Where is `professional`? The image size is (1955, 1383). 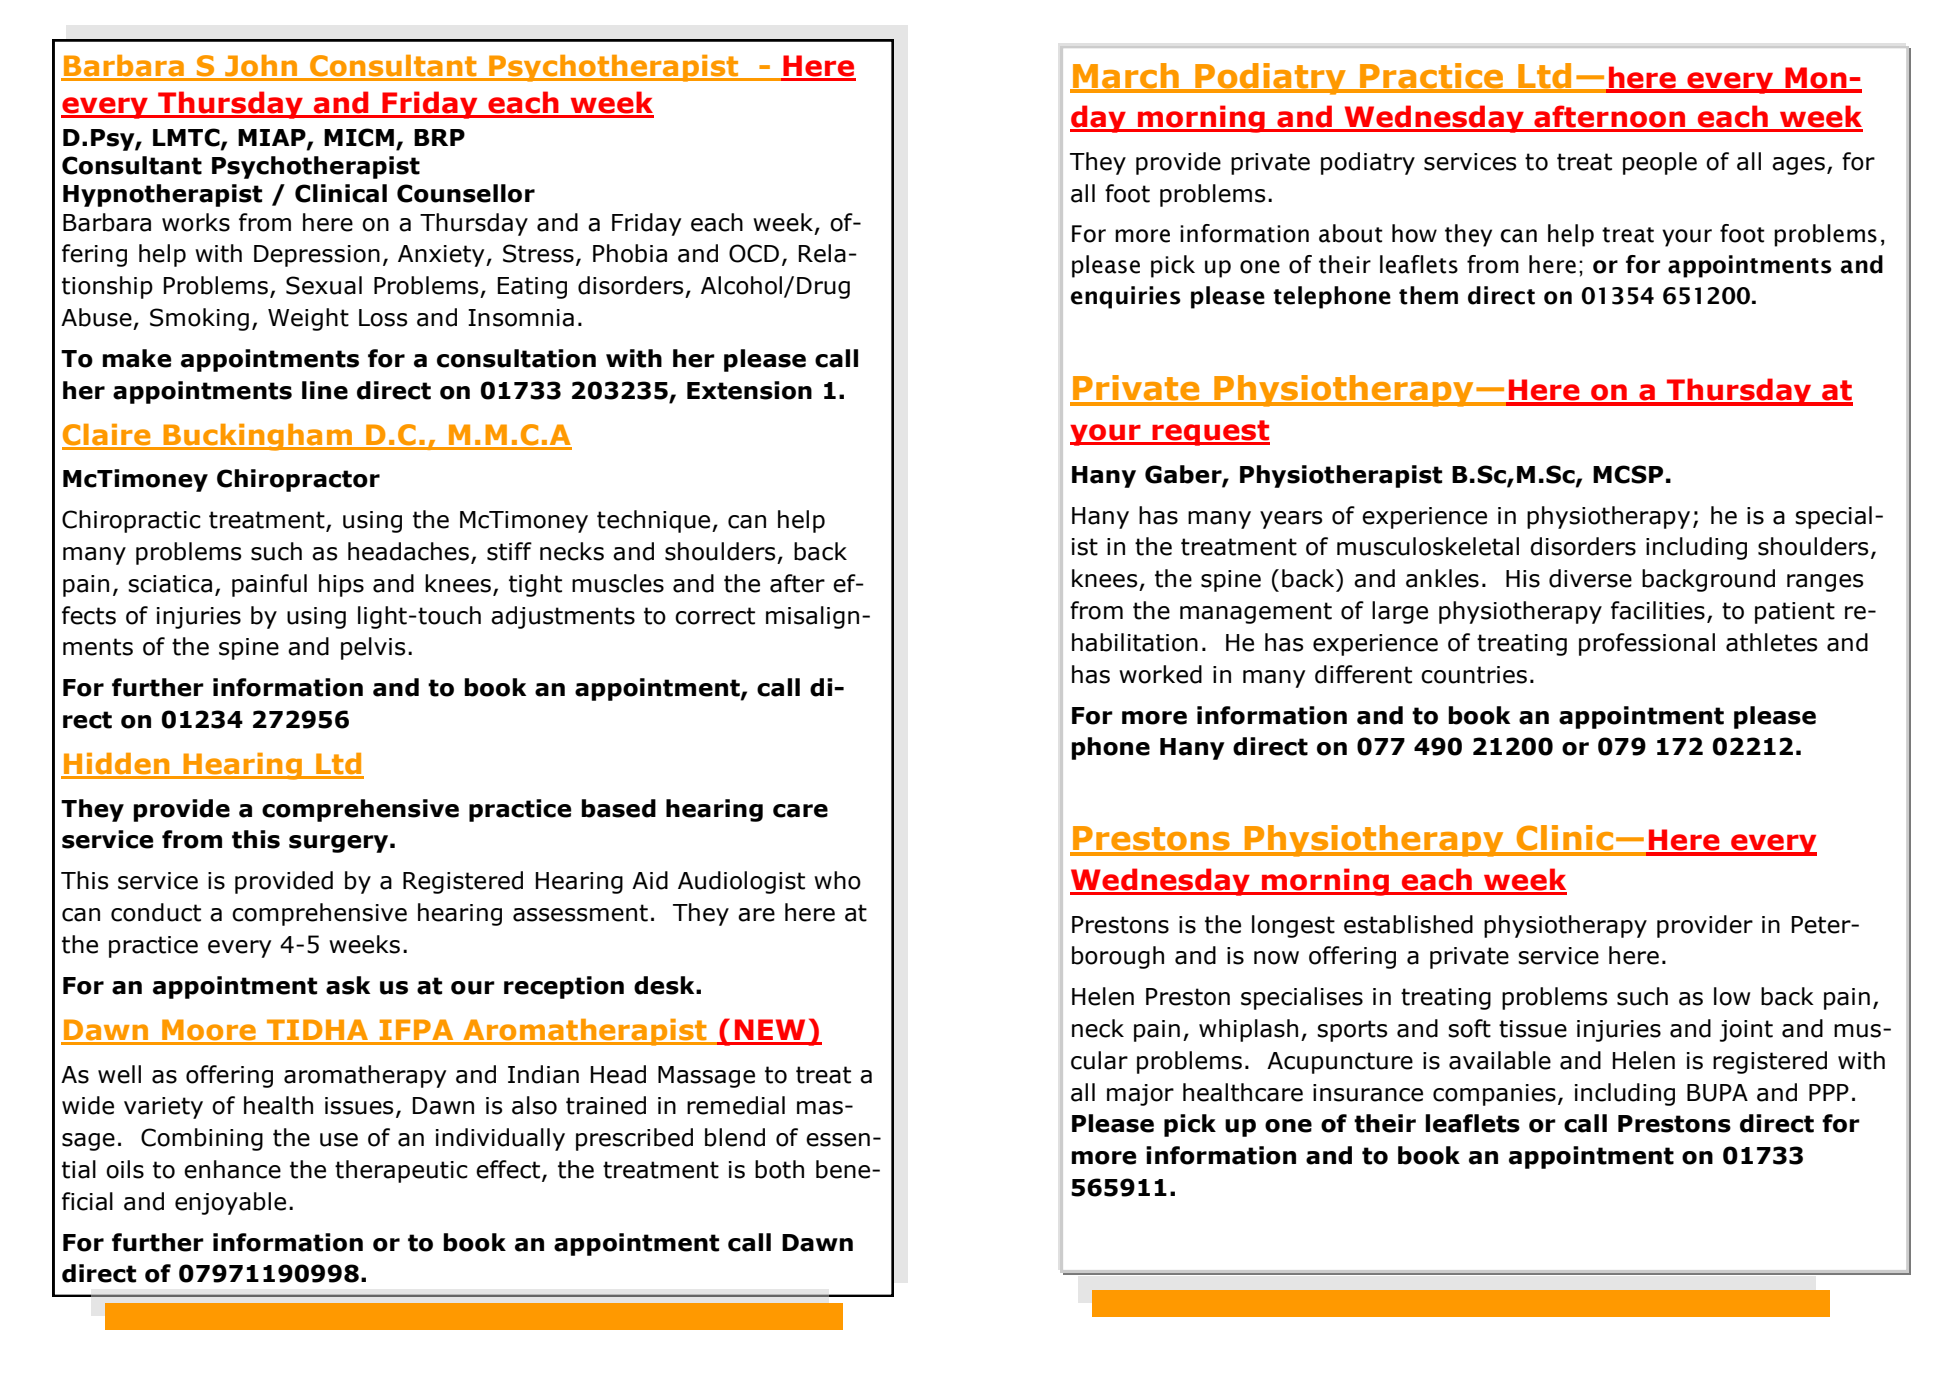
professional is located at coordinates (1647, 644).
